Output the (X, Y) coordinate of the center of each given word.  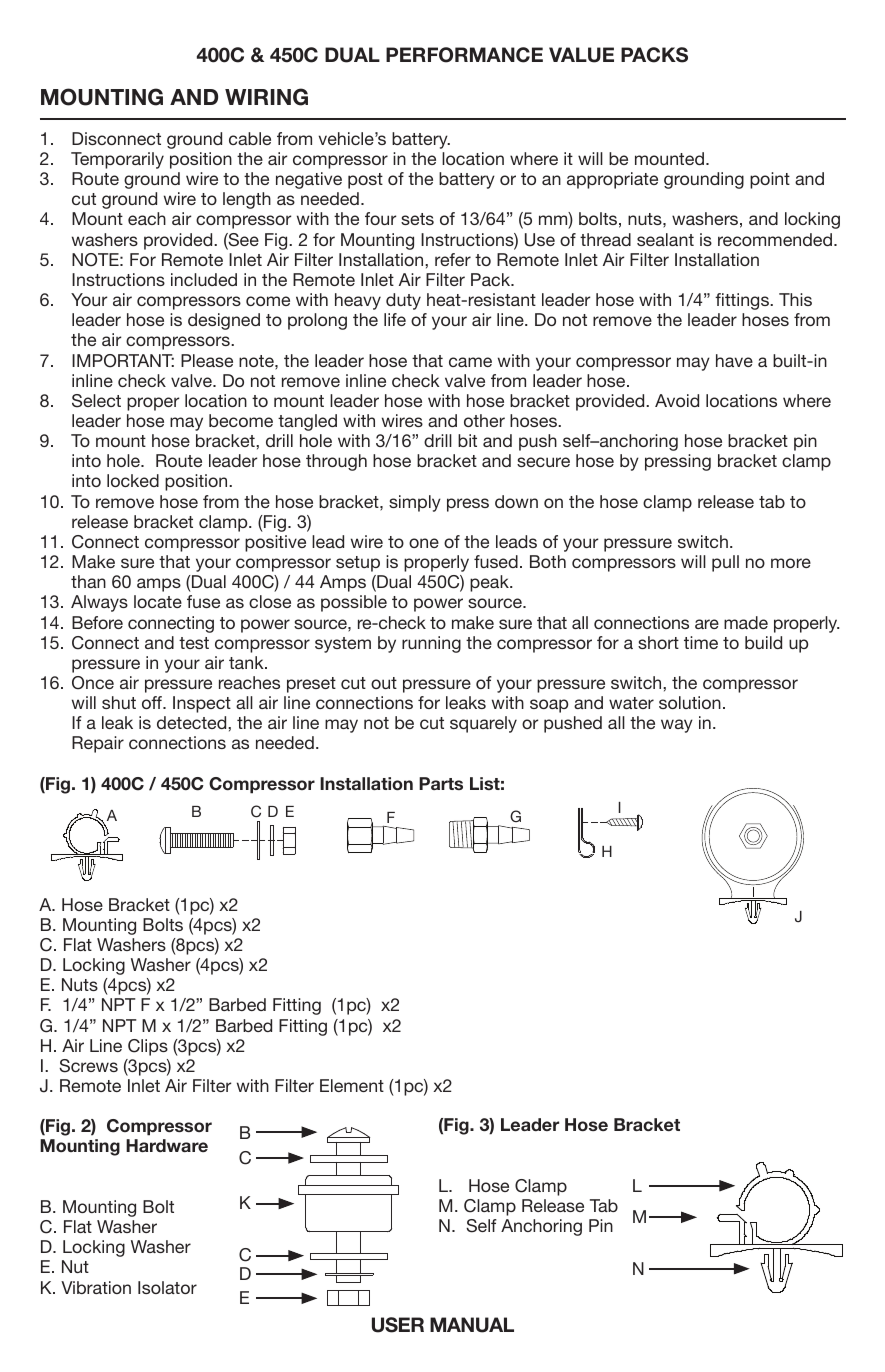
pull (725, 563)
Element (352, 1085)
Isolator (167, 1287)
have (734, 360)
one (424, 543)
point (770, 180)
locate (158, 601)
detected (193, 722)
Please (207, 360)
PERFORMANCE (464, 55)
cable (250, 138)
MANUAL (472, 1325)
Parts (441, 783)
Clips (148, 1047)
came (470, 362)
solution (690, 702)
